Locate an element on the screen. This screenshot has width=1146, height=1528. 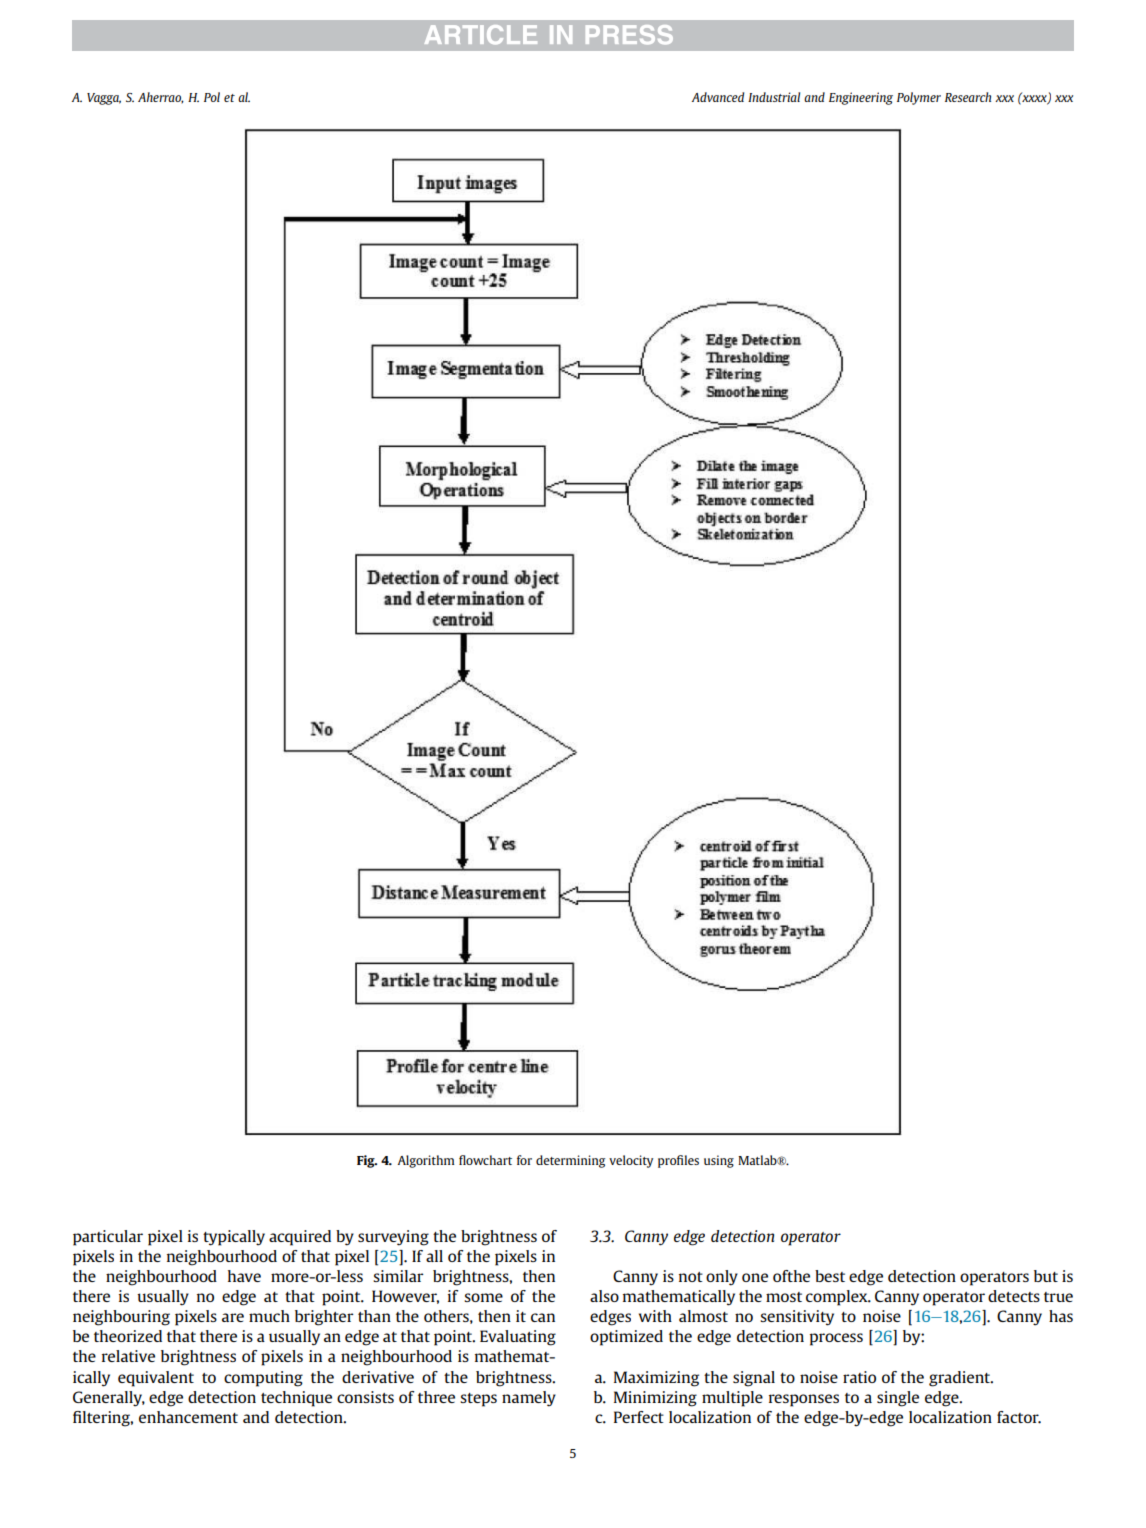
Algorithm is located at coordinates (425, 1161).
